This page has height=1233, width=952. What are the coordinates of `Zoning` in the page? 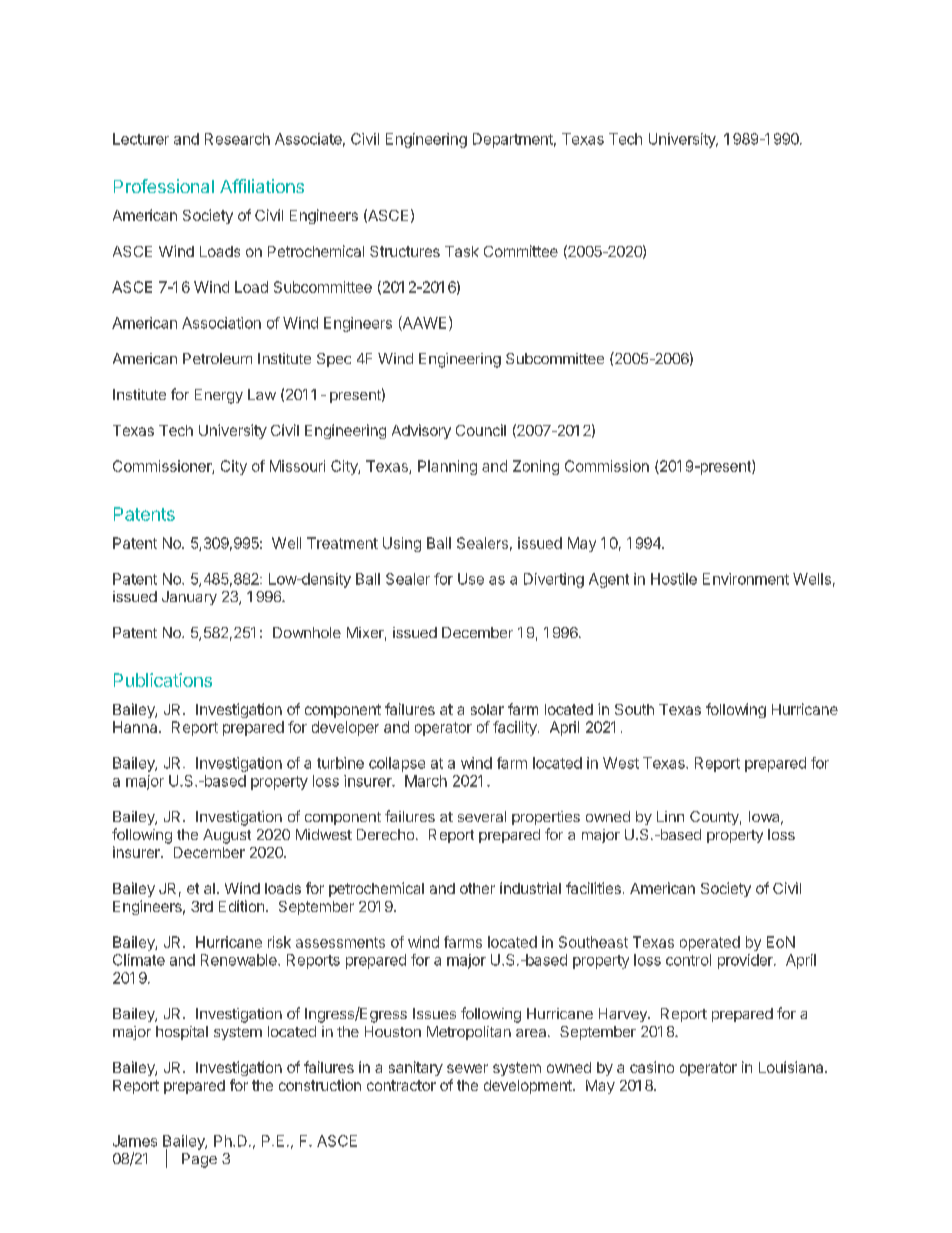 It's located at (536, 467).
